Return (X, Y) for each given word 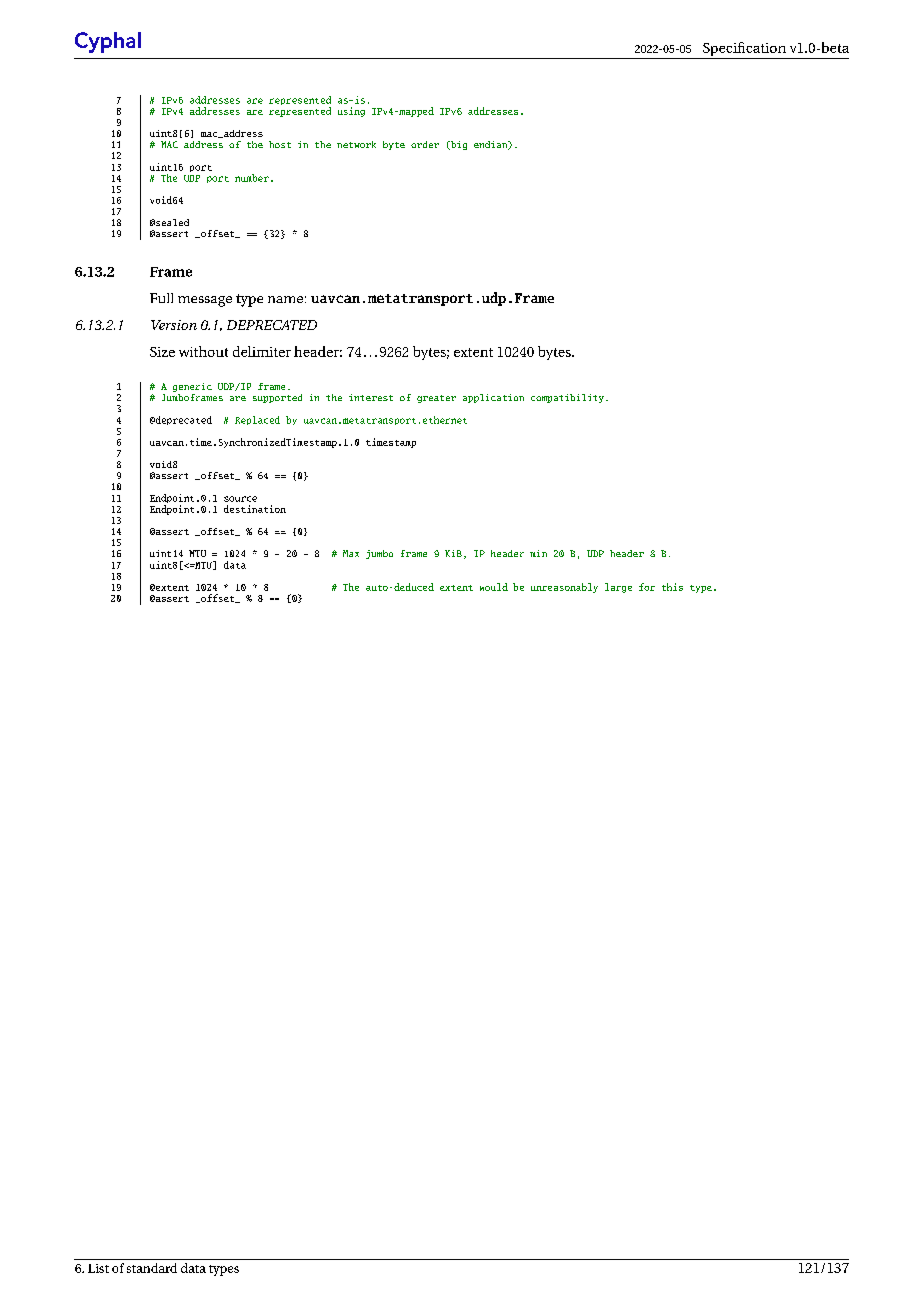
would (494, 587)
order (425, 144)
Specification (744, 50)
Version (174, 325)
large (618, 588)
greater (436, 399)
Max (351, 553)
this (672, 587)
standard (152, 1268)
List (98, 1268)
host (280, 144)
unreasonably (564, 588)
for (647, 587)
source (240, 499)
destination (255, 509)
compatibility (567, 398)
